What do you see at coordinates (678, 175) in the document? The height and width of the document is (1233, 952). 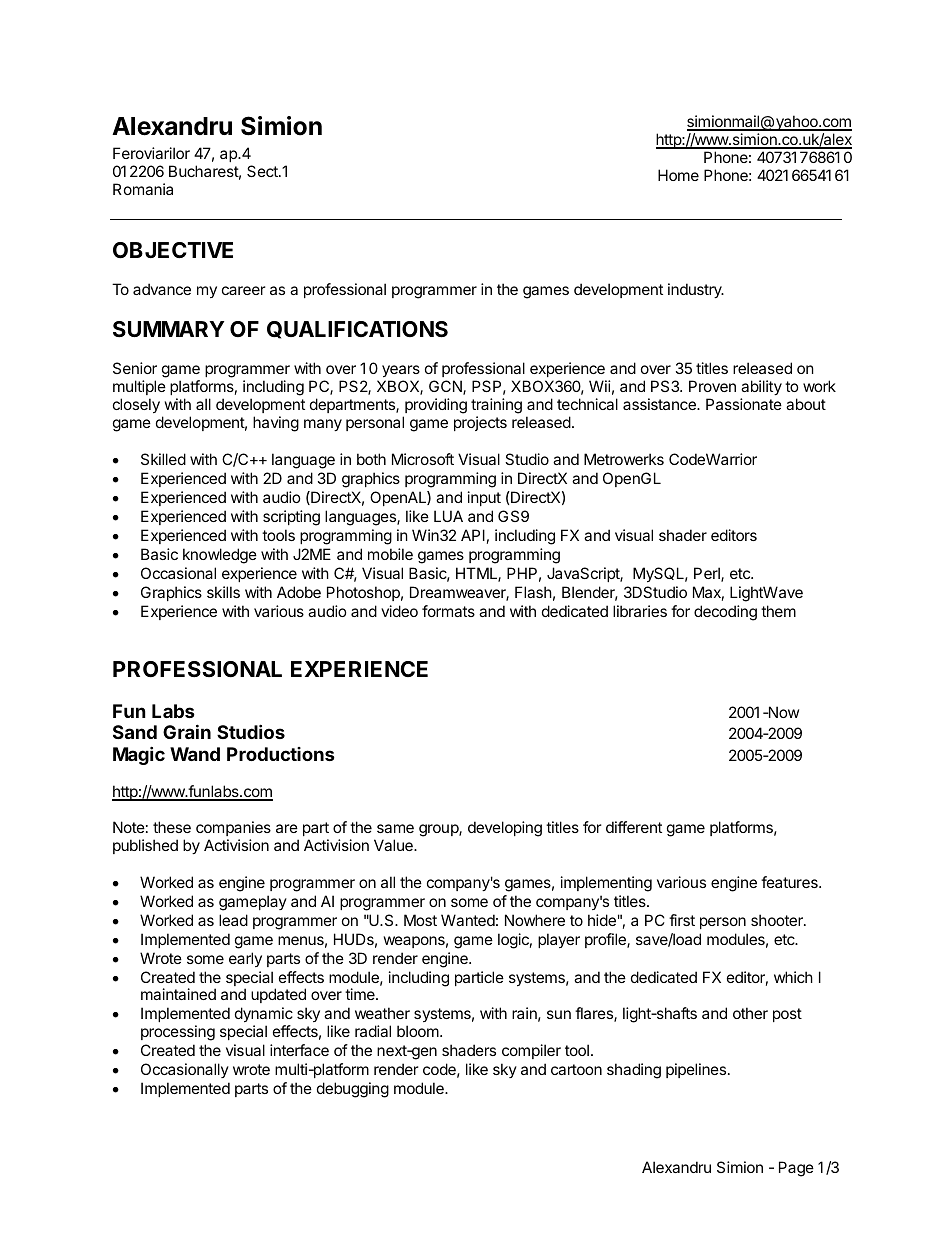 I see `Home` at bounding box center [678, 175].
